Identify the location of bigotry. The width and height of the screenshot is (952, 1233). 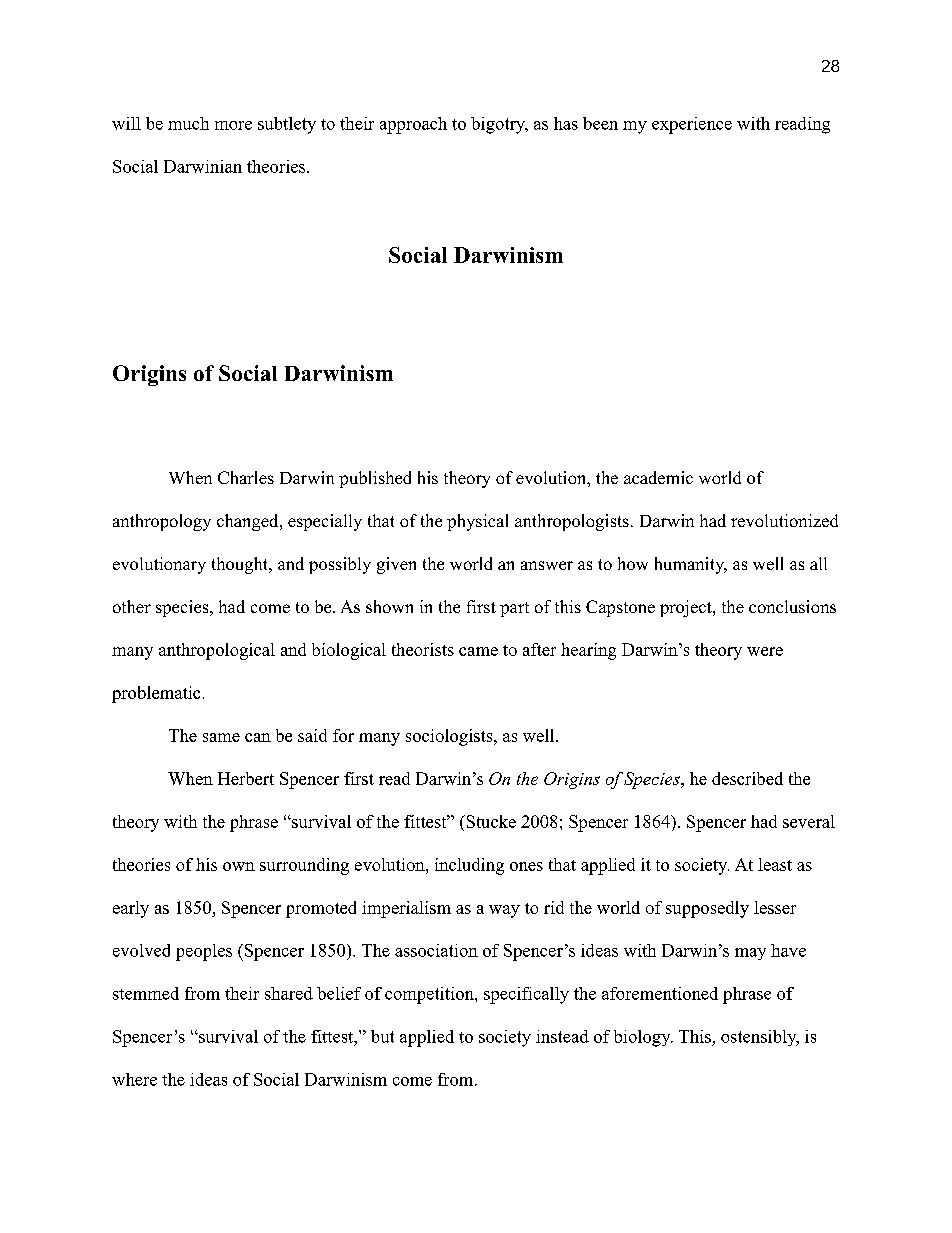
(499, 125).
